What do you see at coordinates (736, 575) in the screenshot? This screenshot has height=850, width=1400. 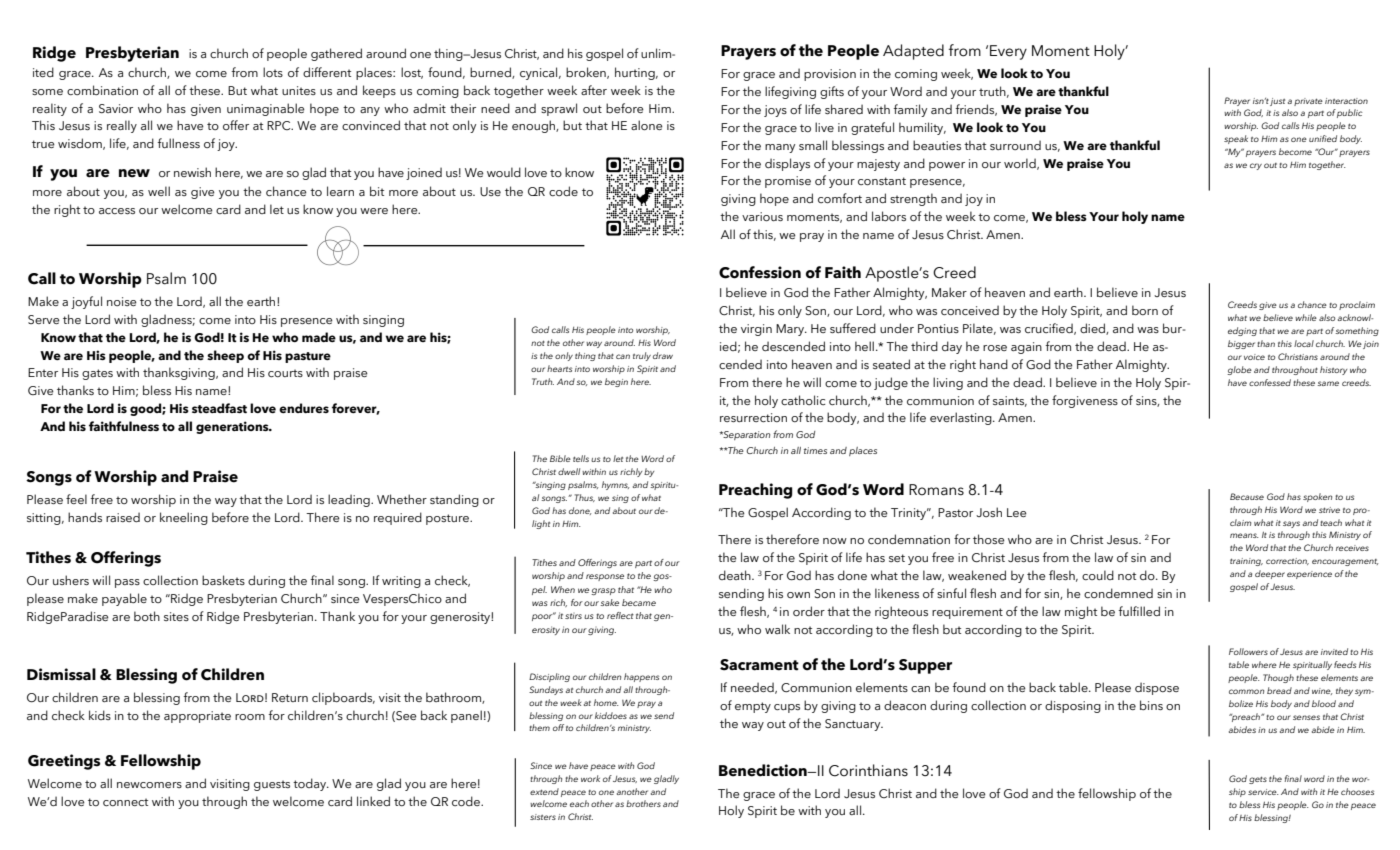 I see `death` at bounding box center [736, 575].
